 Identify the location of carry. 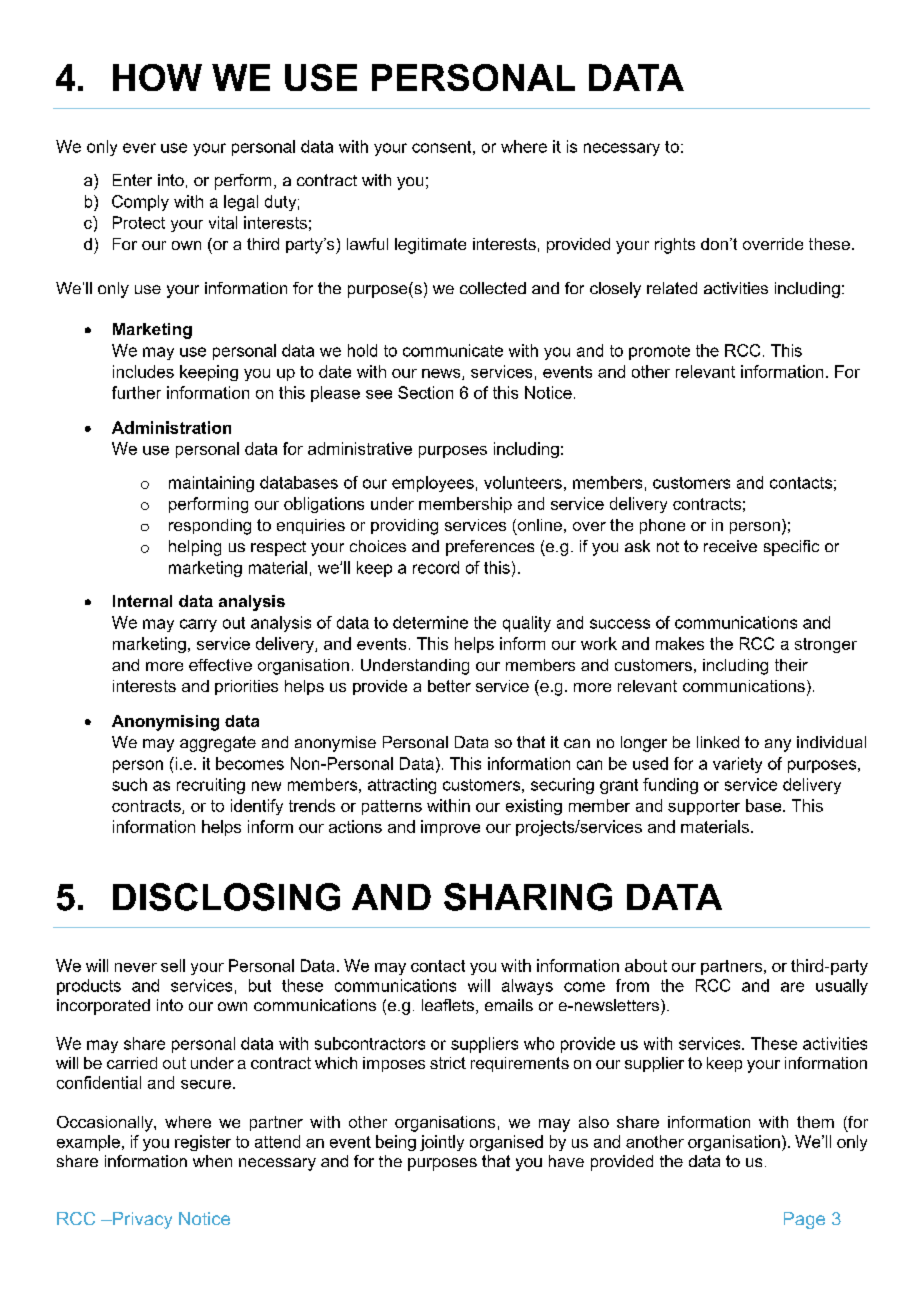
(198, 625).
